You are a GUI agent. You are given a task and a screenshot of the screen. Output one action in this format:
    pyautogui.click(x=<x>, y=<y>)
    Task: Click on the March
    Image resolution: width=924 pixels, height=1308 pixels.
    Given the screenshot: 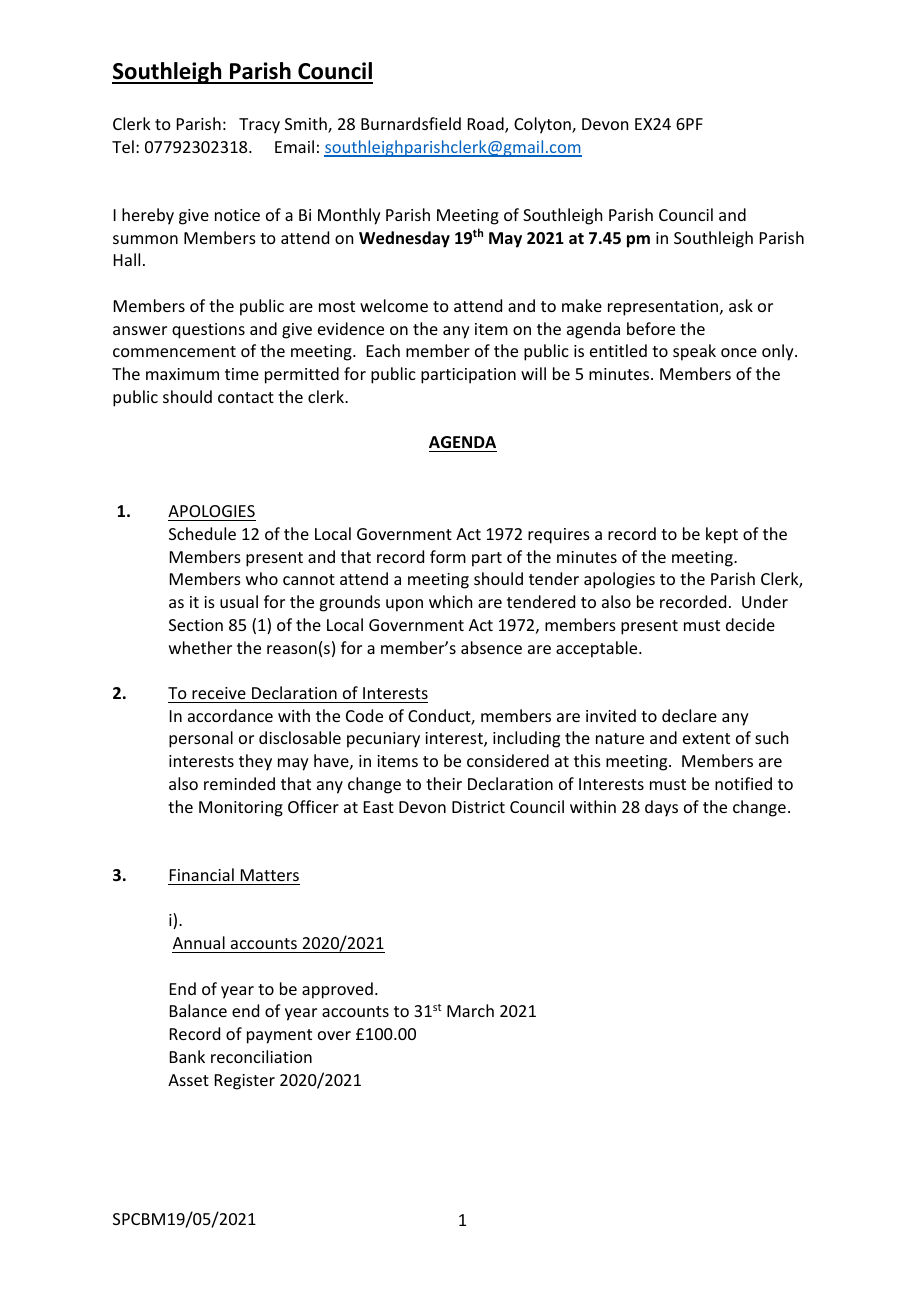 What is the action you would take?
    pyautogui.click(x=470, y=1010)
